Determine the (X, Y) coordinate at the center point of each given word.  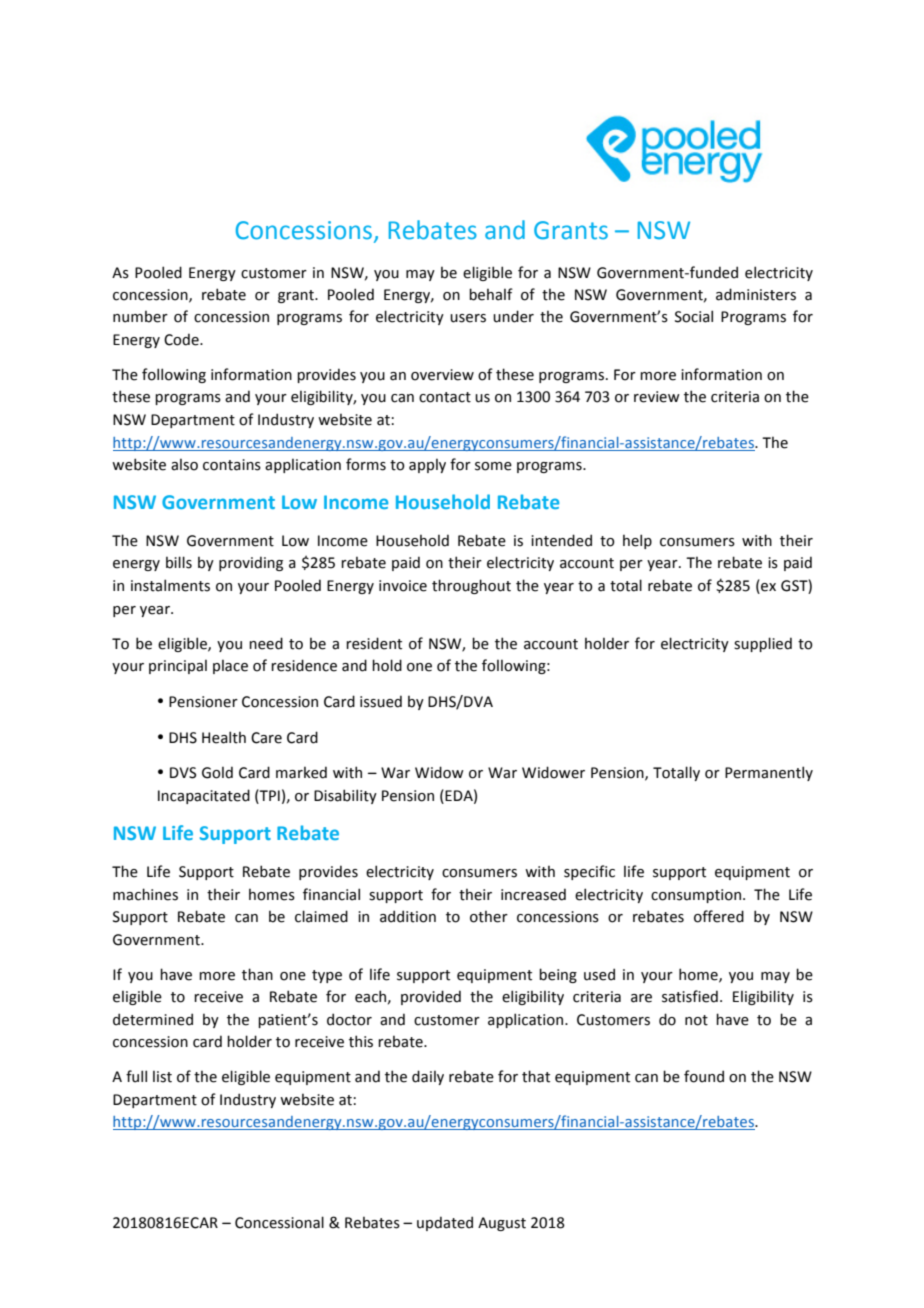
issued (381, 701)
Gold (217, 772)
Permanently (769, 773)
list (162, 1076)
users (468, 318)
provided (431, 997)
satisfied (690, 996)
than (257, 974)
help (637, 541)
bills (179, 562)
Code (182, 339)
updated (445, 1223)
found (704, 1076)
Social (694, 316)
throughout (471, 586)
